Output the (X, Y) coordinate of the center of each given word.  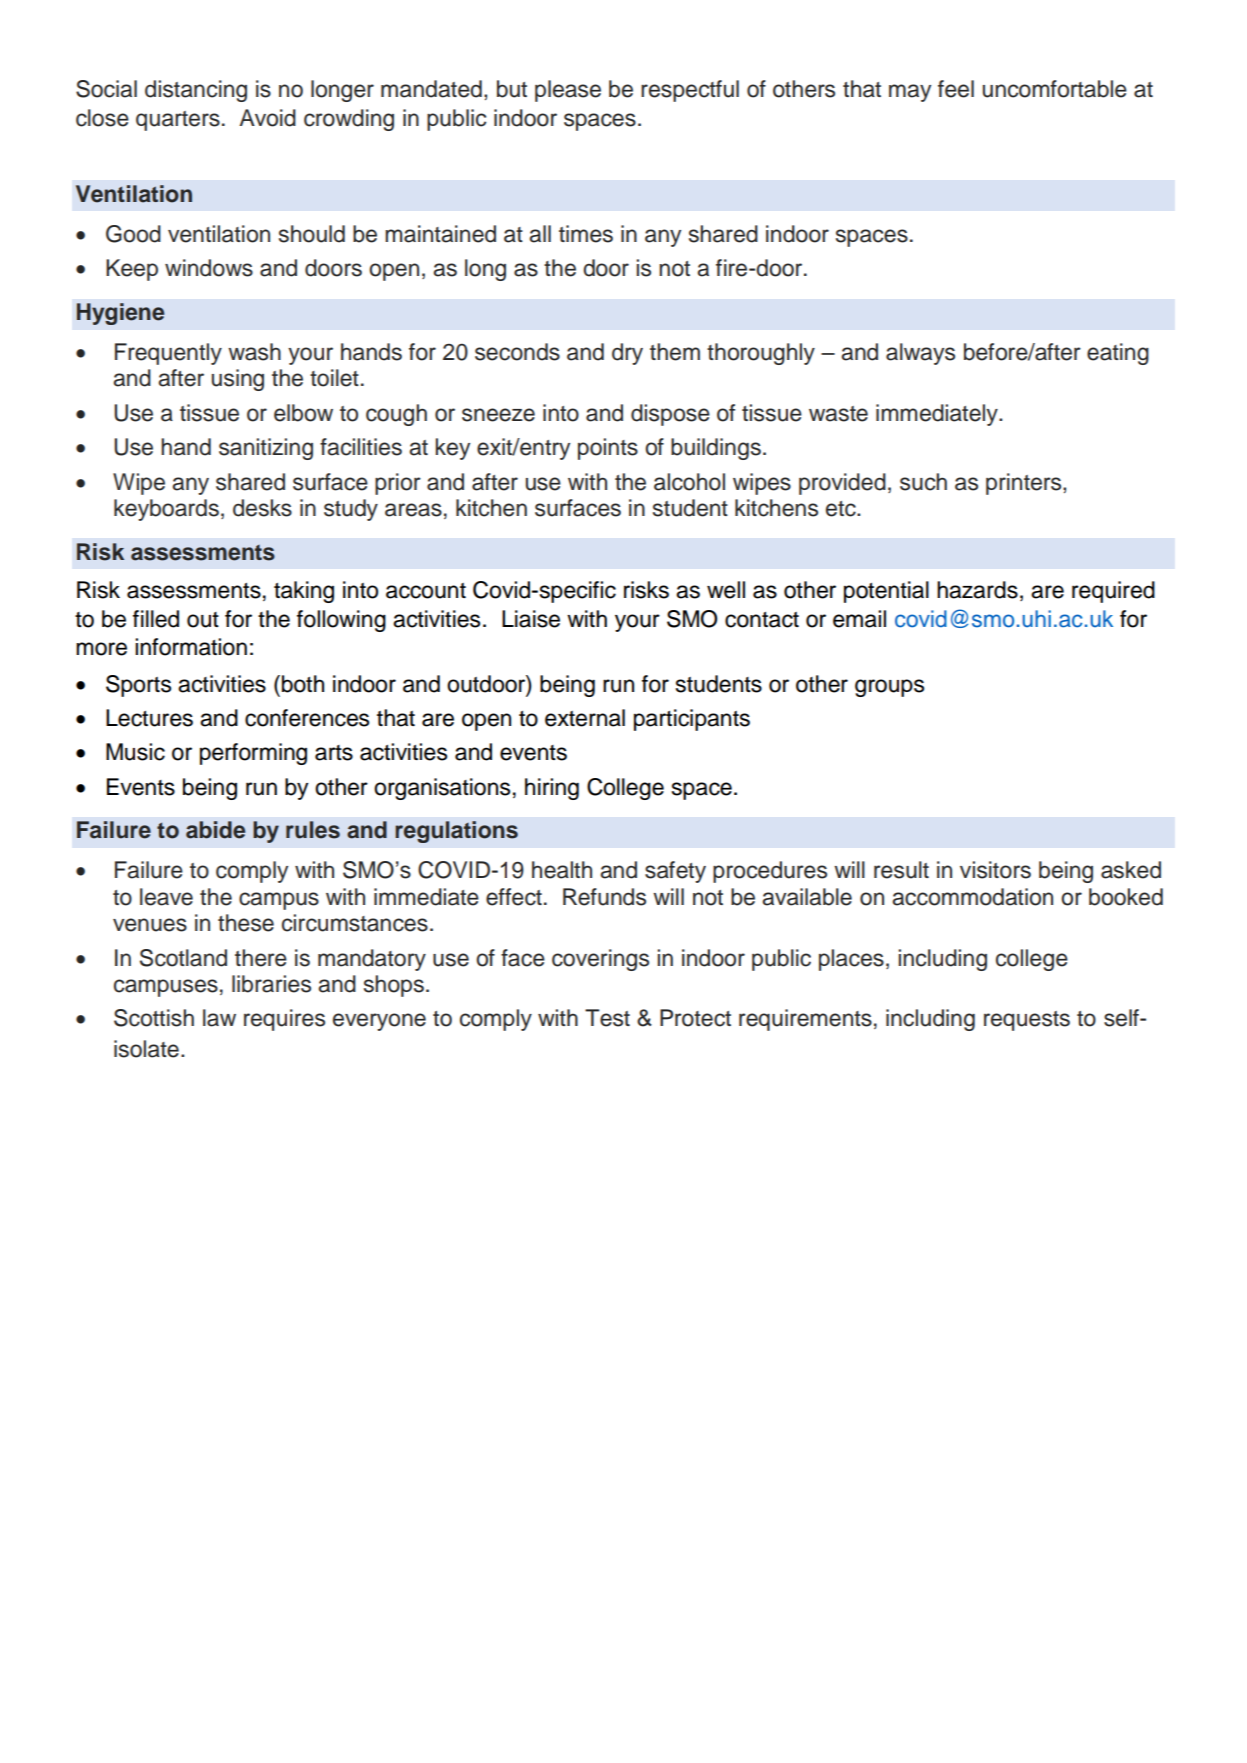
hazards (977, 590)
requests (1027, 1021)
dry (627, 354)
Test (607, 1018)
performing (253, 754)
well (726, 590)
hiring (552, 789)
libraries (271, 984)
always (920, 354)
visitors (995, 870)
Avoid (267, 118)
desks (262, 508)
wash (254, 352)
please (568, 91)
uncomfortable (1055, 89)
